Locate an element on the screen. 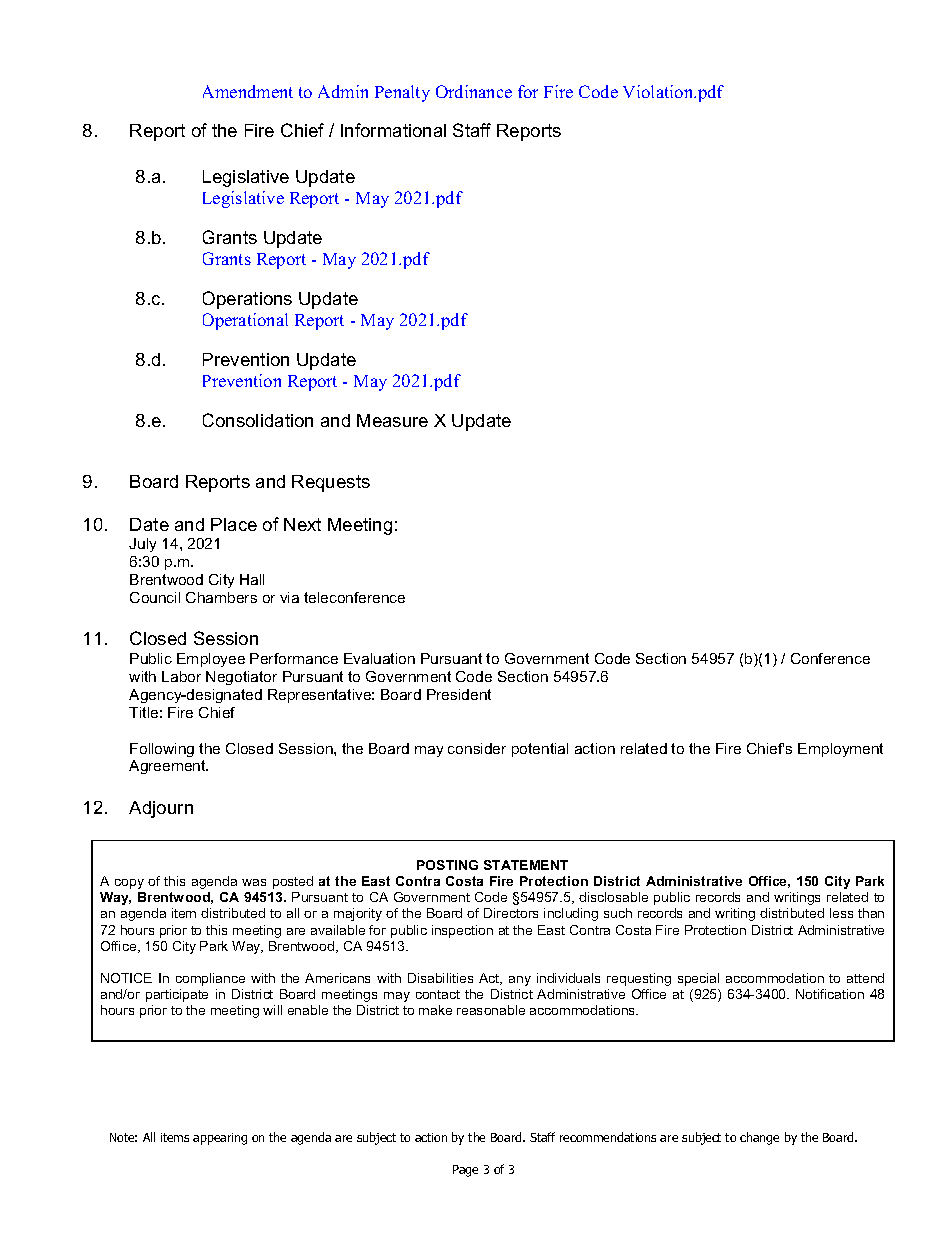  Amendment is located at coordinates (248, 91).
